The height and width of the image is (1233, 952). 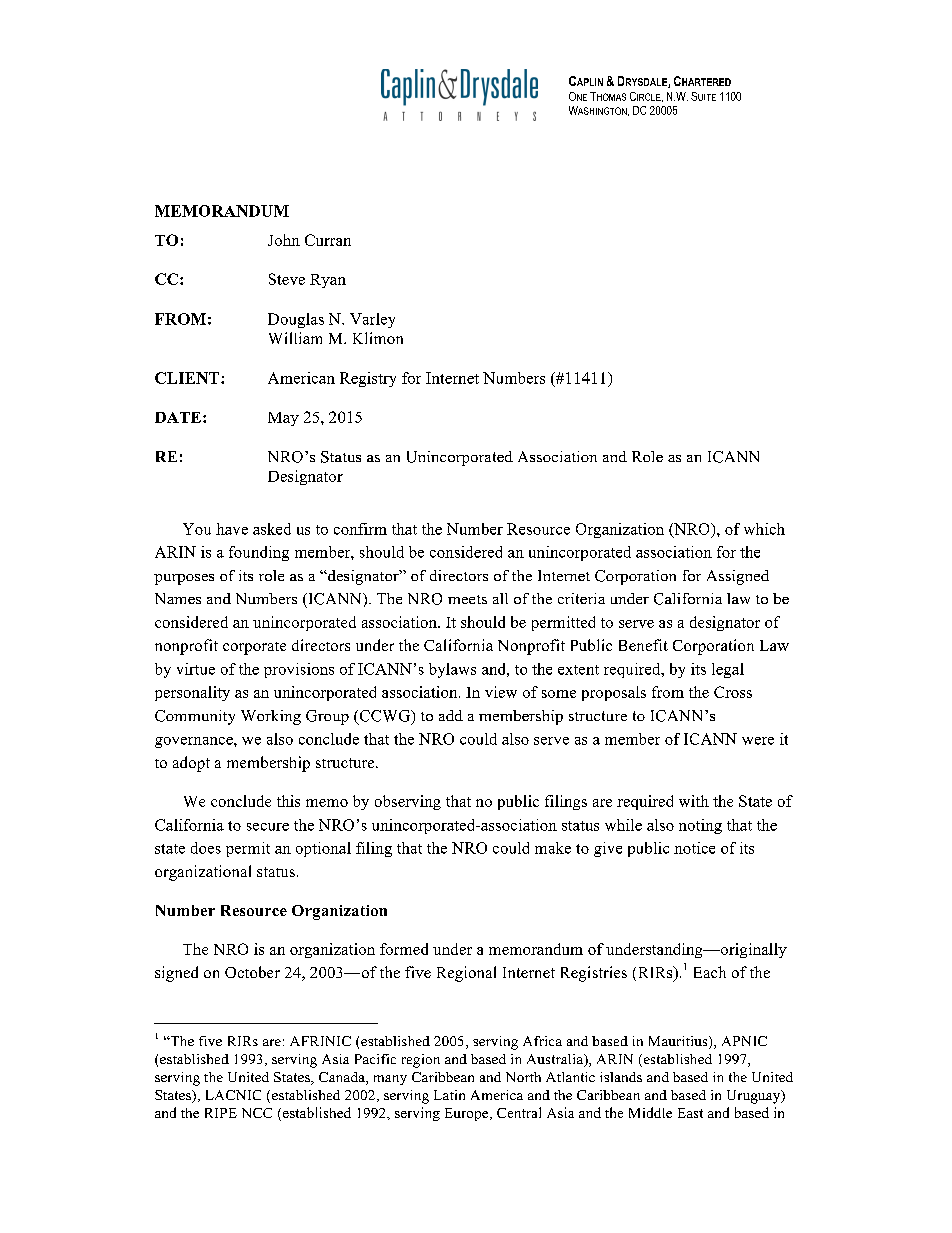 I want to click on secure, so click(x=268, y=827).
